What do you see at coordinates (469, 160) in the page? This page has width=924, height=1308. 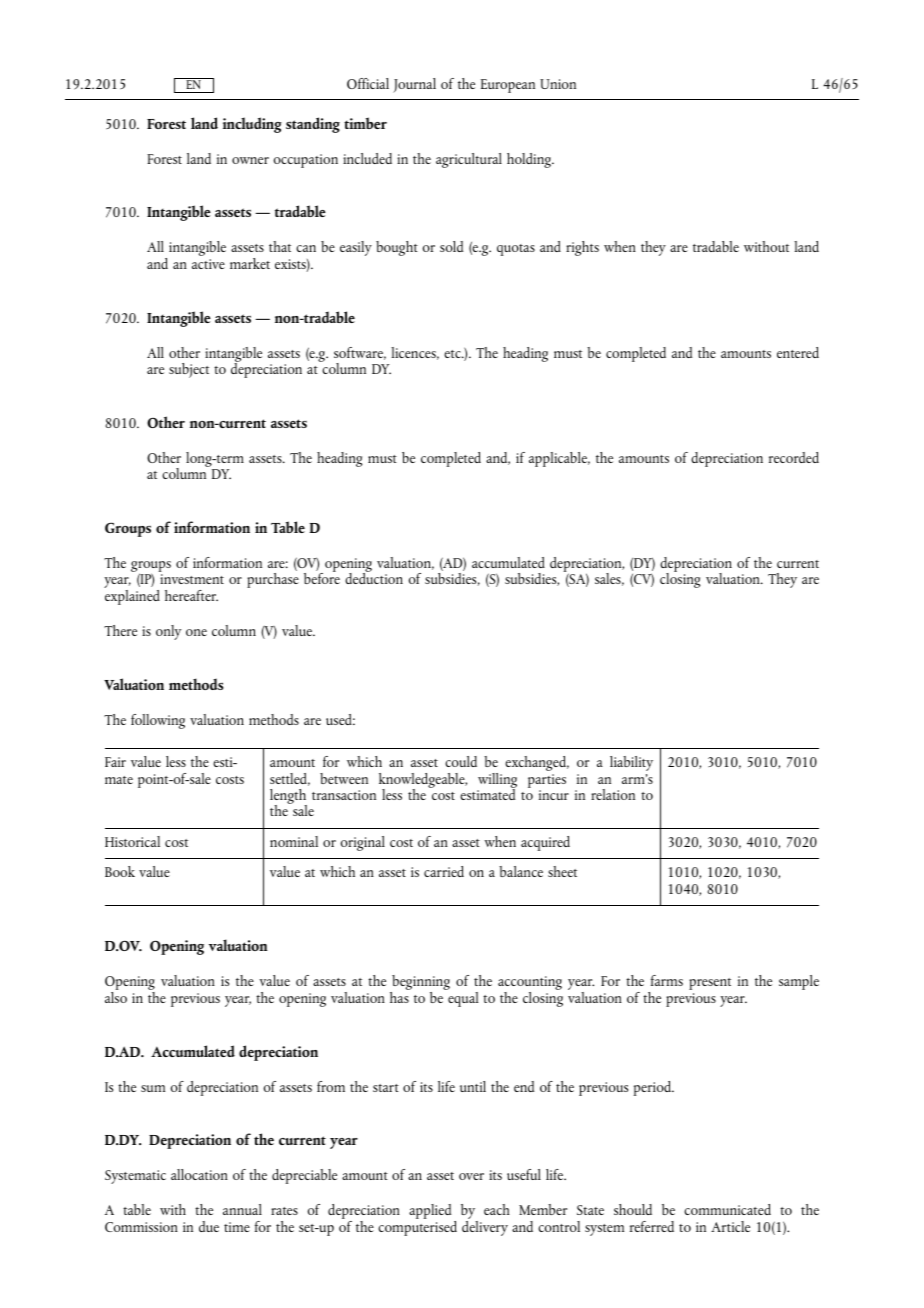 I see `agricultural` at bounding box center [469, 160].
